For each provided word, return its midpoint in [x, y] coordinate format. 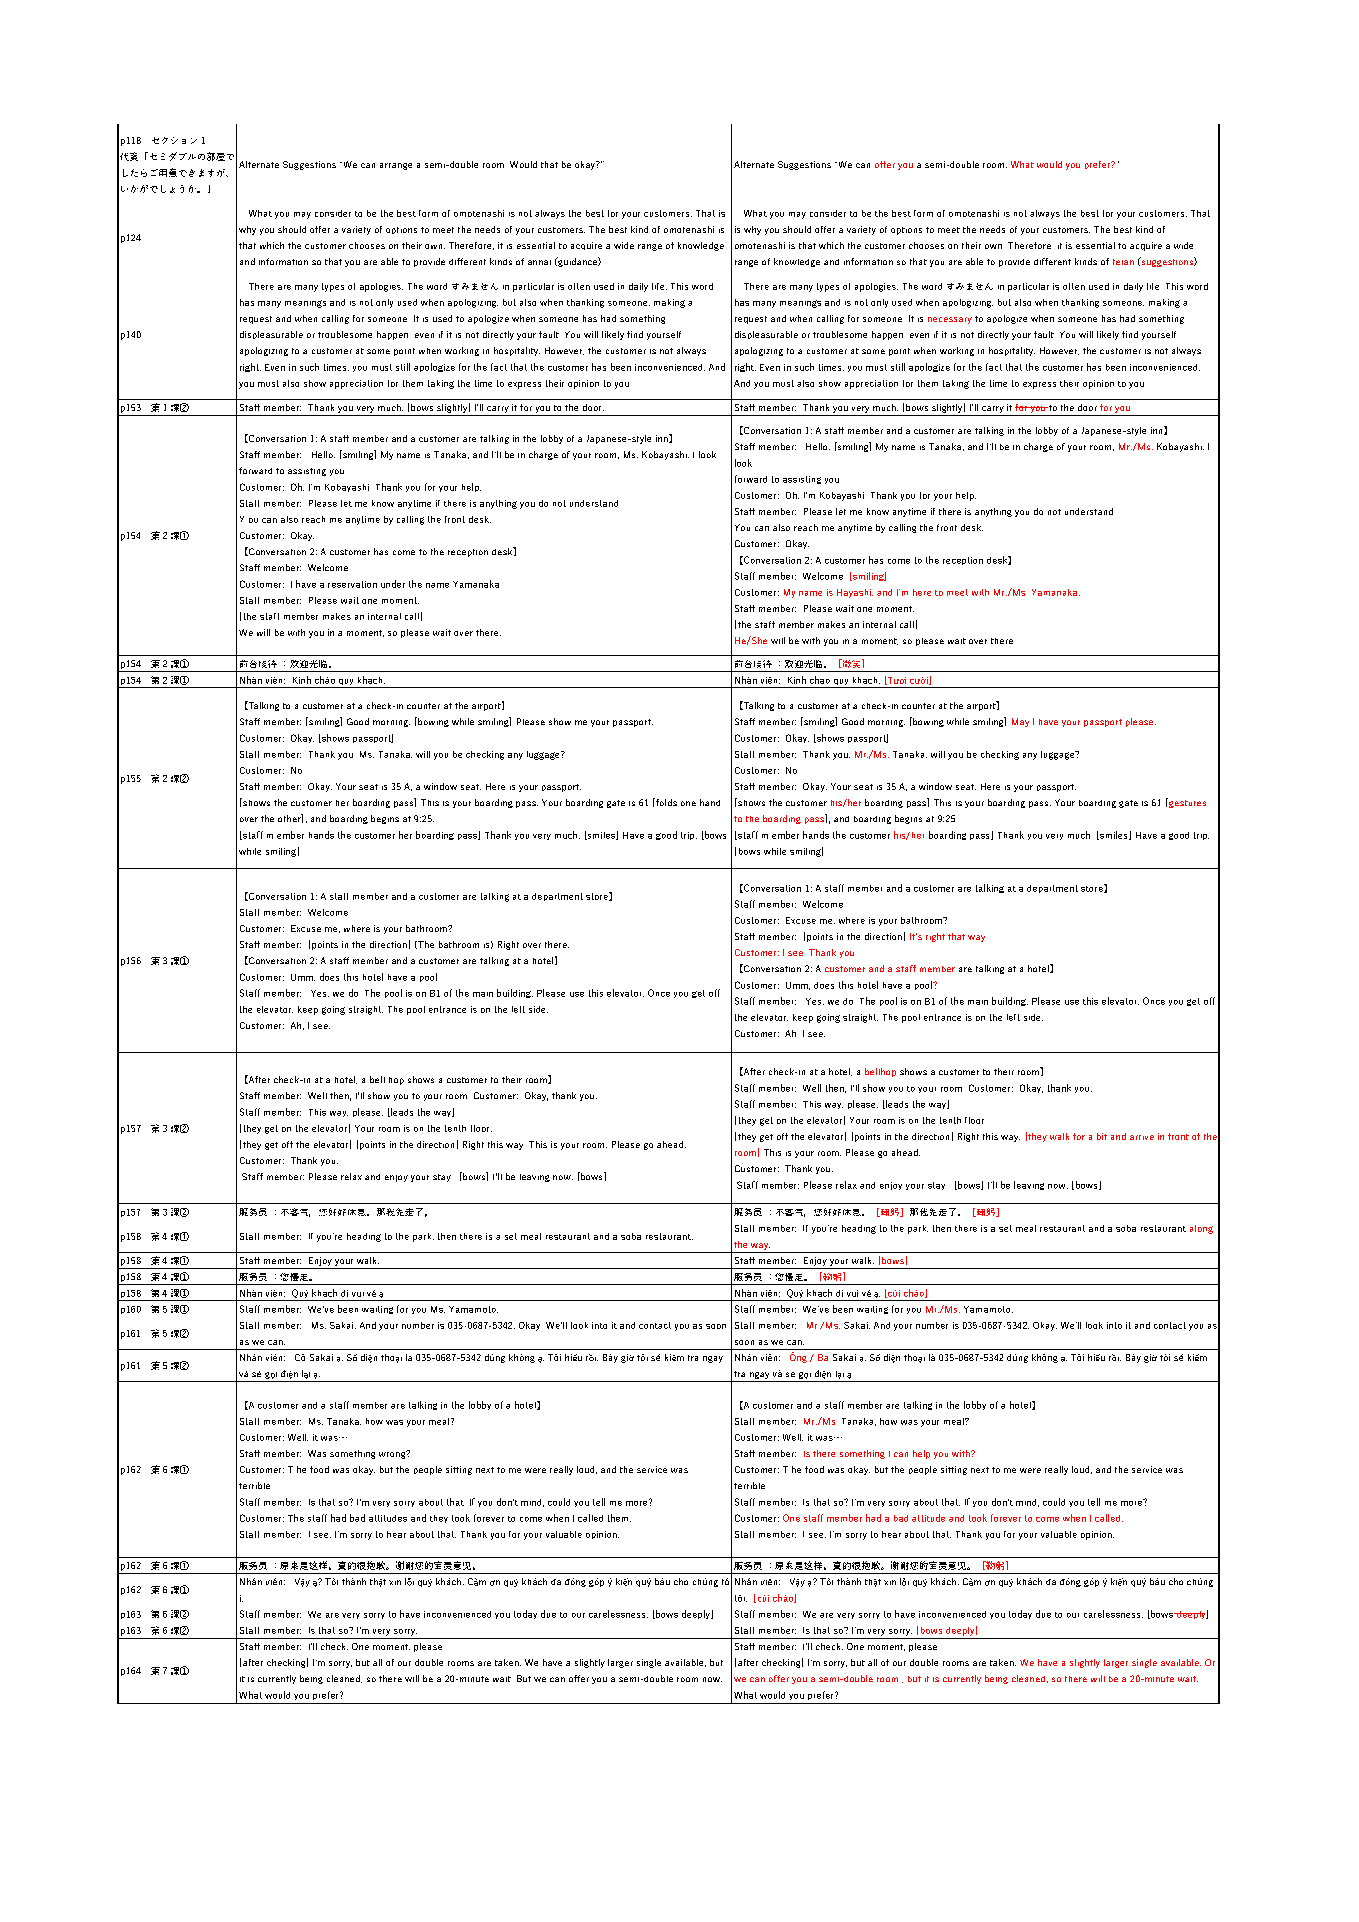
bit [1102, 1136]
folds [665, 802]
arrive [1142, 1137]
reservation [352, 584]
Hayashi [855, 593]
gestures [1186, 803]
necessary [950, 320]
